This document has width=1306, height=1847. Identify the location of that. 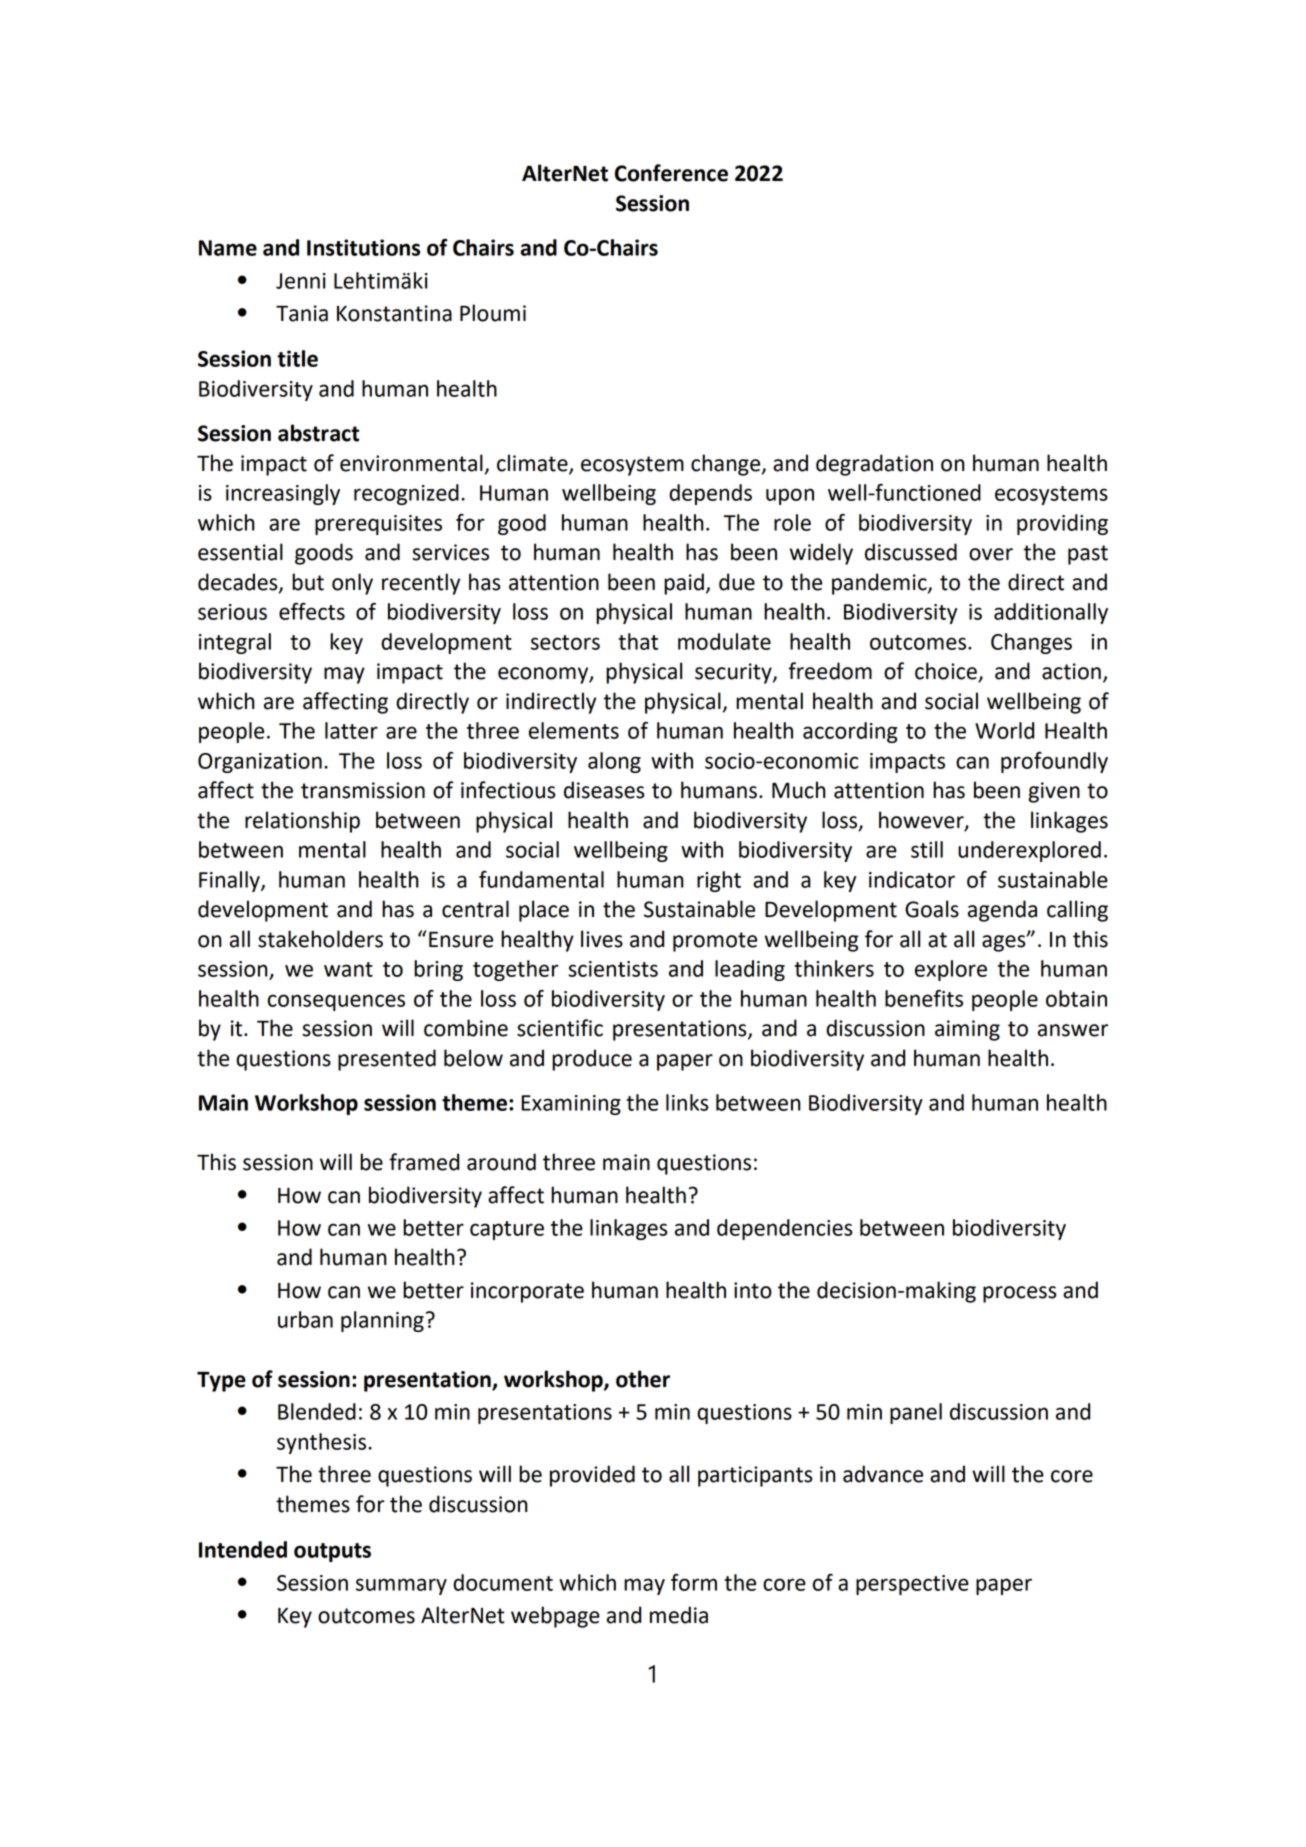
(638, 641).
